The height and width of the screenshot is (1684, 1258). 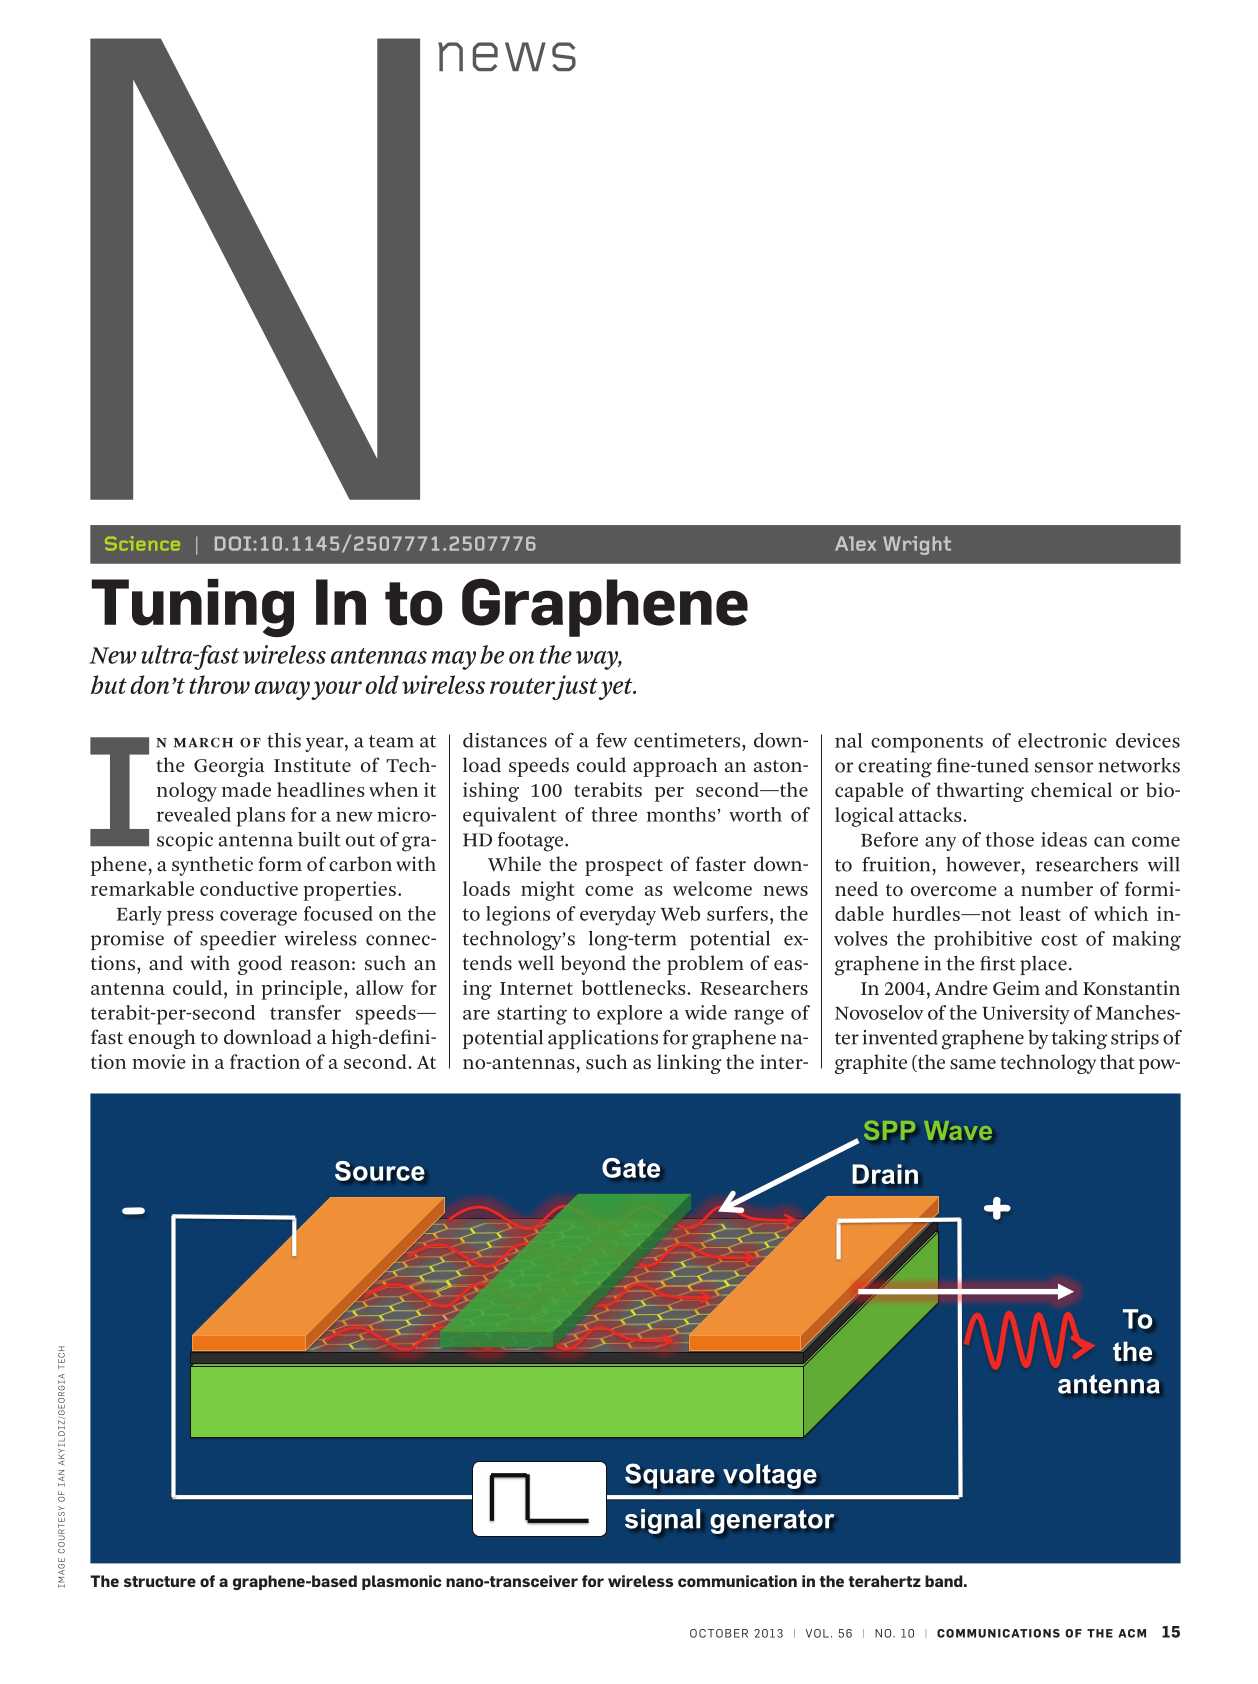 I want to click on bottlenecks, so click(x=635, y=987).
